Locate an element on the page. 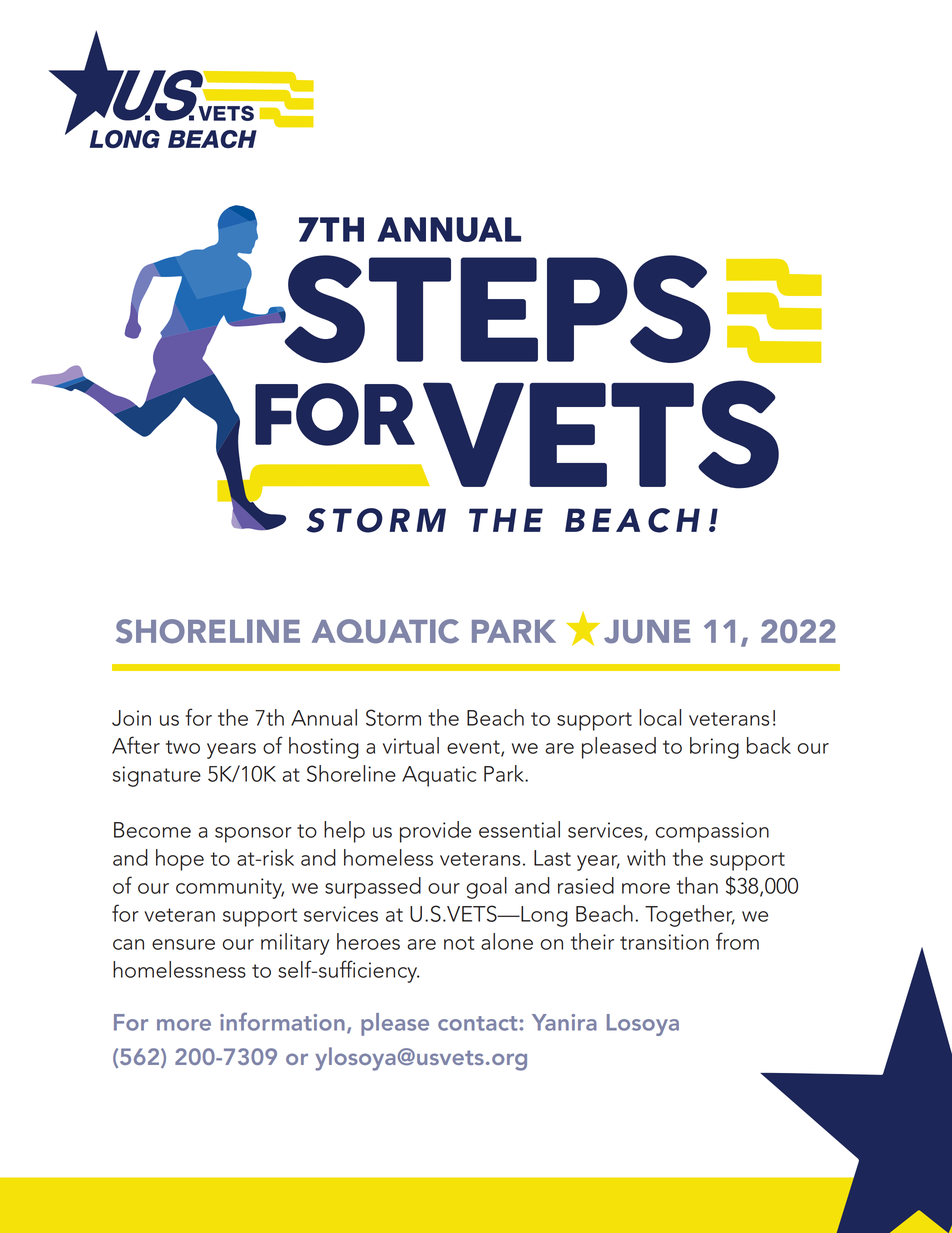 The image size is (952, 1233). Join is located at coordinates (131, 718).
